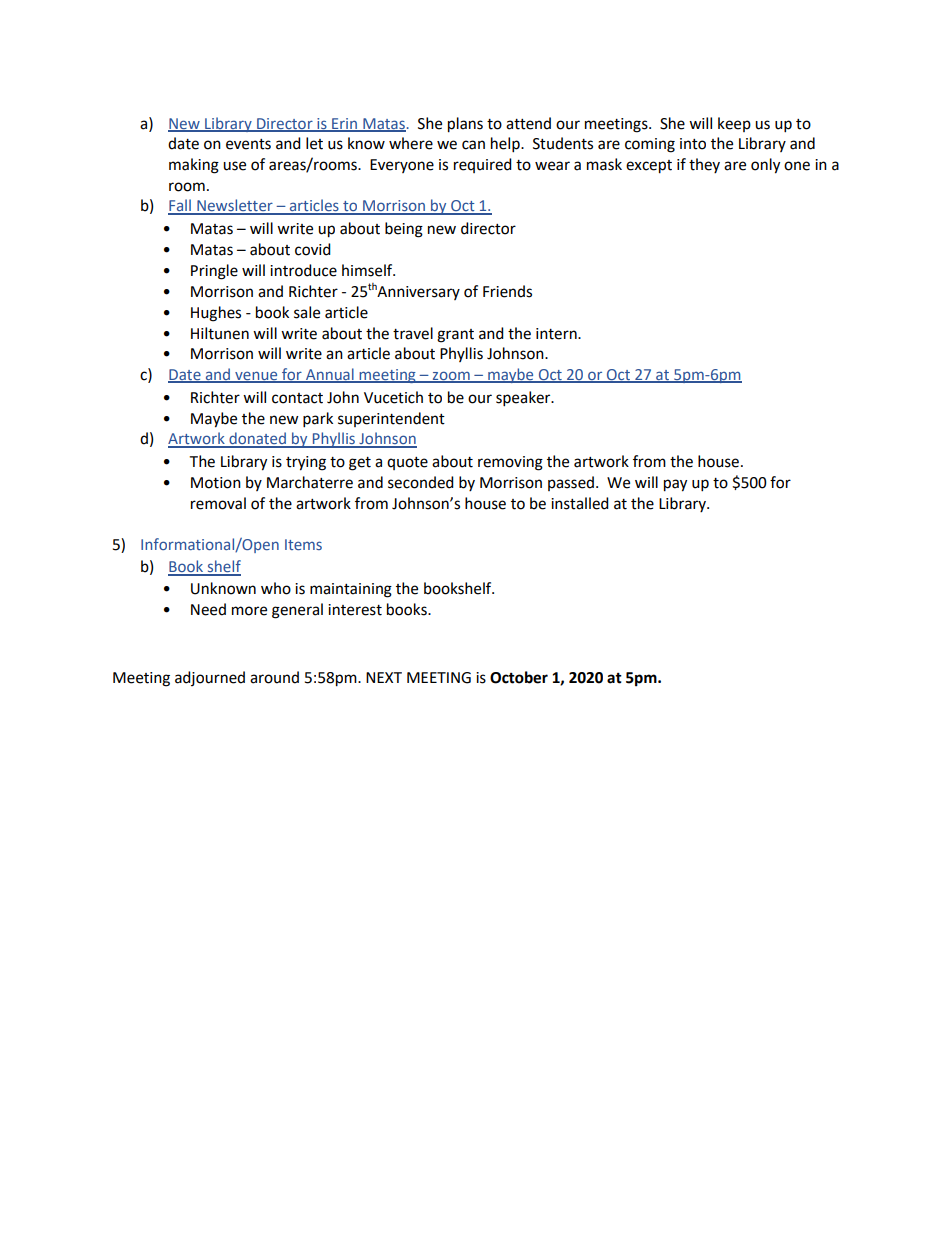 The width and height of the page is (952, 1233). What do you see at coordinates (557, 334) in the page?
I see `intern` at bounding box center [557, 334].
